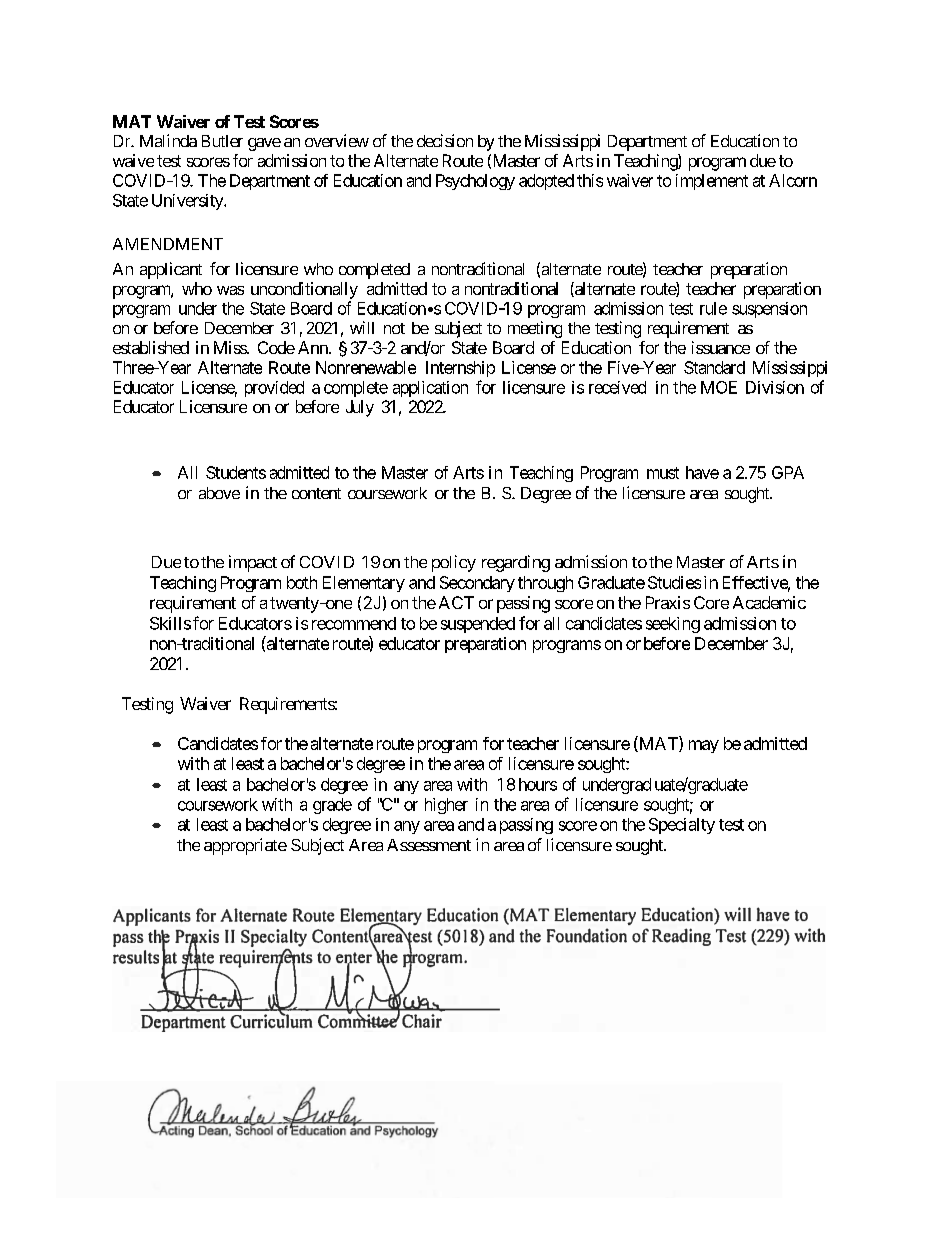  I want to click on policy, so click(454, 563).
